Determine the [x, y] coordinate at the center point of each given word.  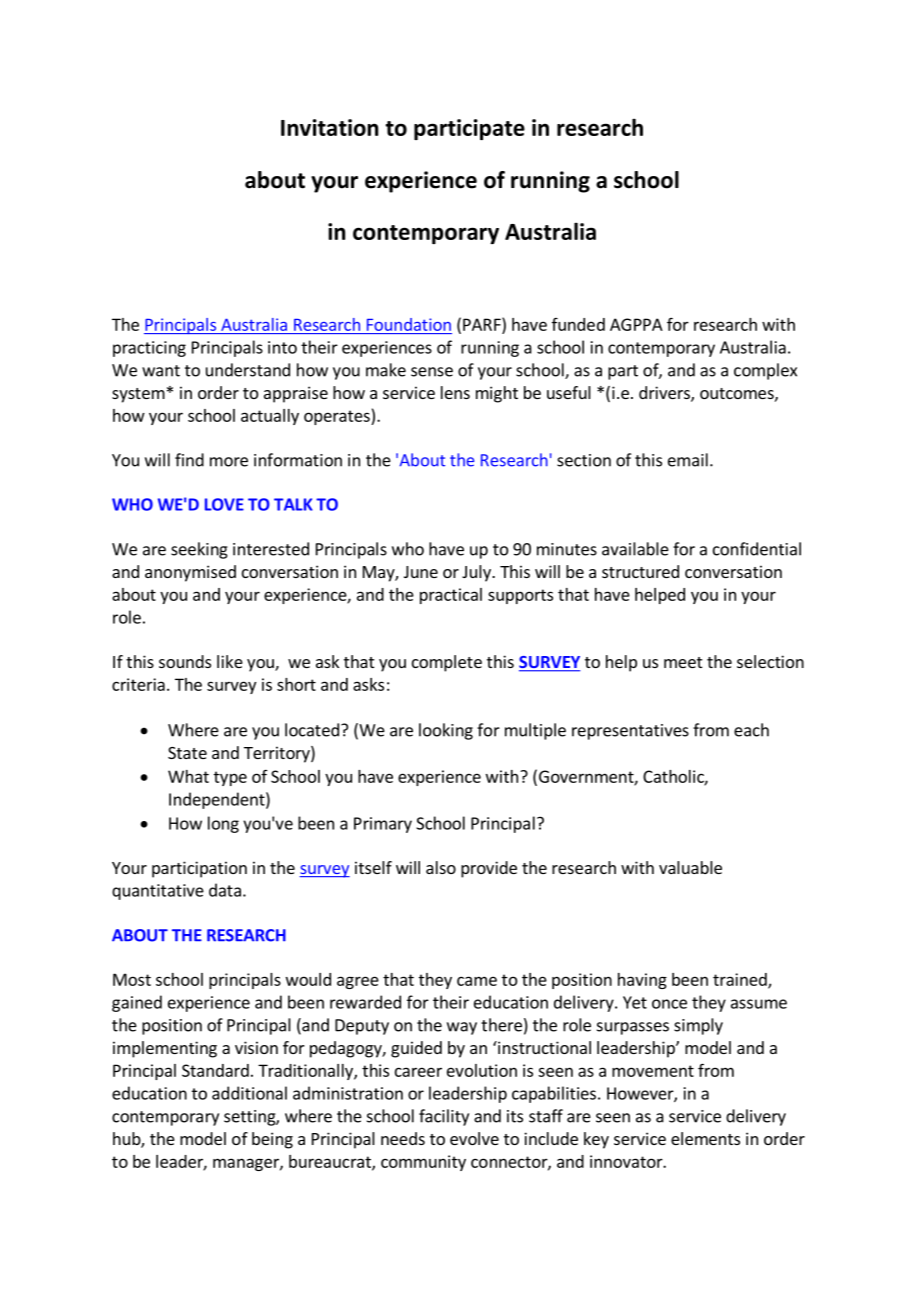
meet [683, 662]
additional [249, 1093]
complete [447, 663]
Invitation [329, 127]
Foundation [409, 324]
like [230, 661]
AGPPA [636, 324]
